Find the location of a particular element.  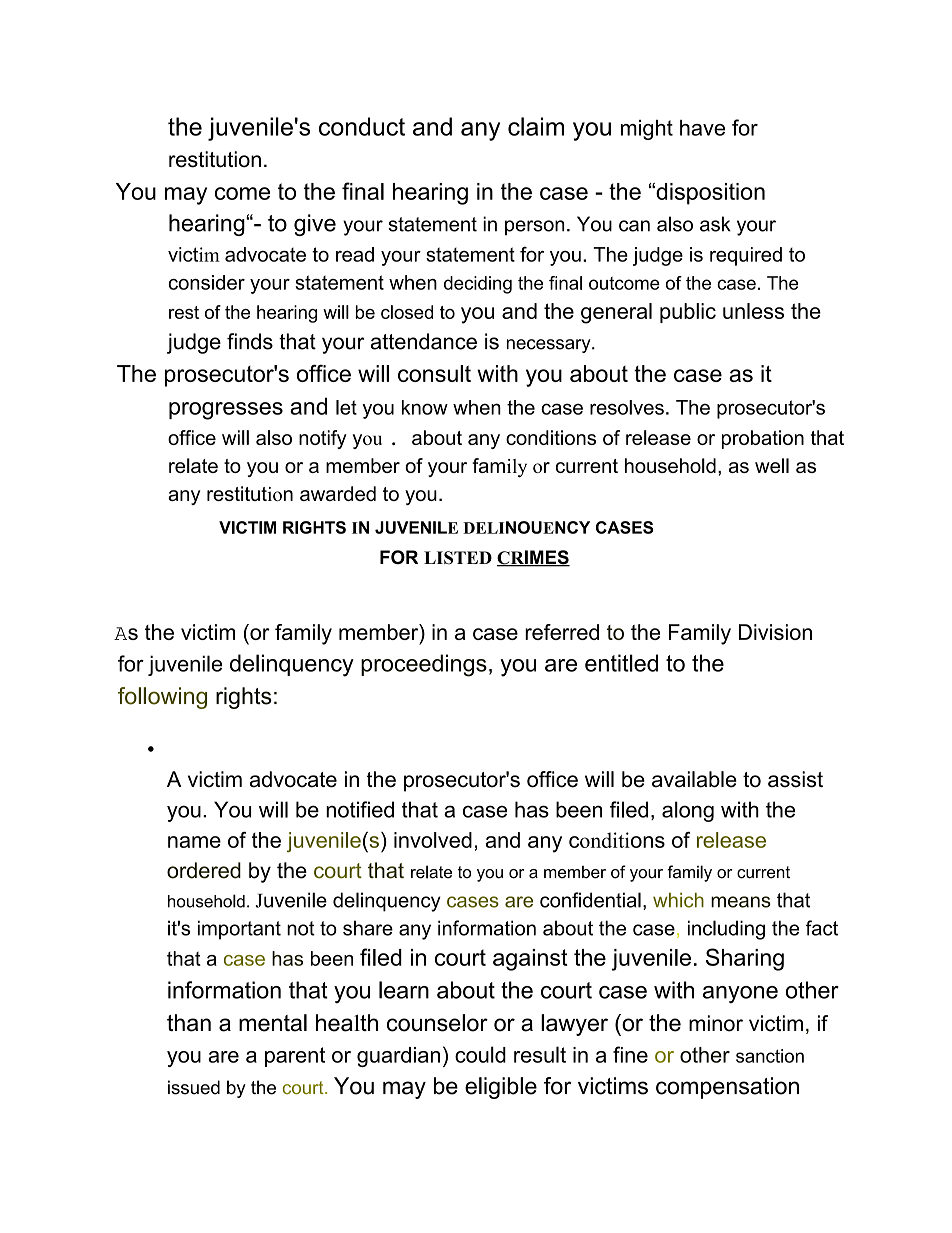

parent is located at coordinates (295, 1057).
